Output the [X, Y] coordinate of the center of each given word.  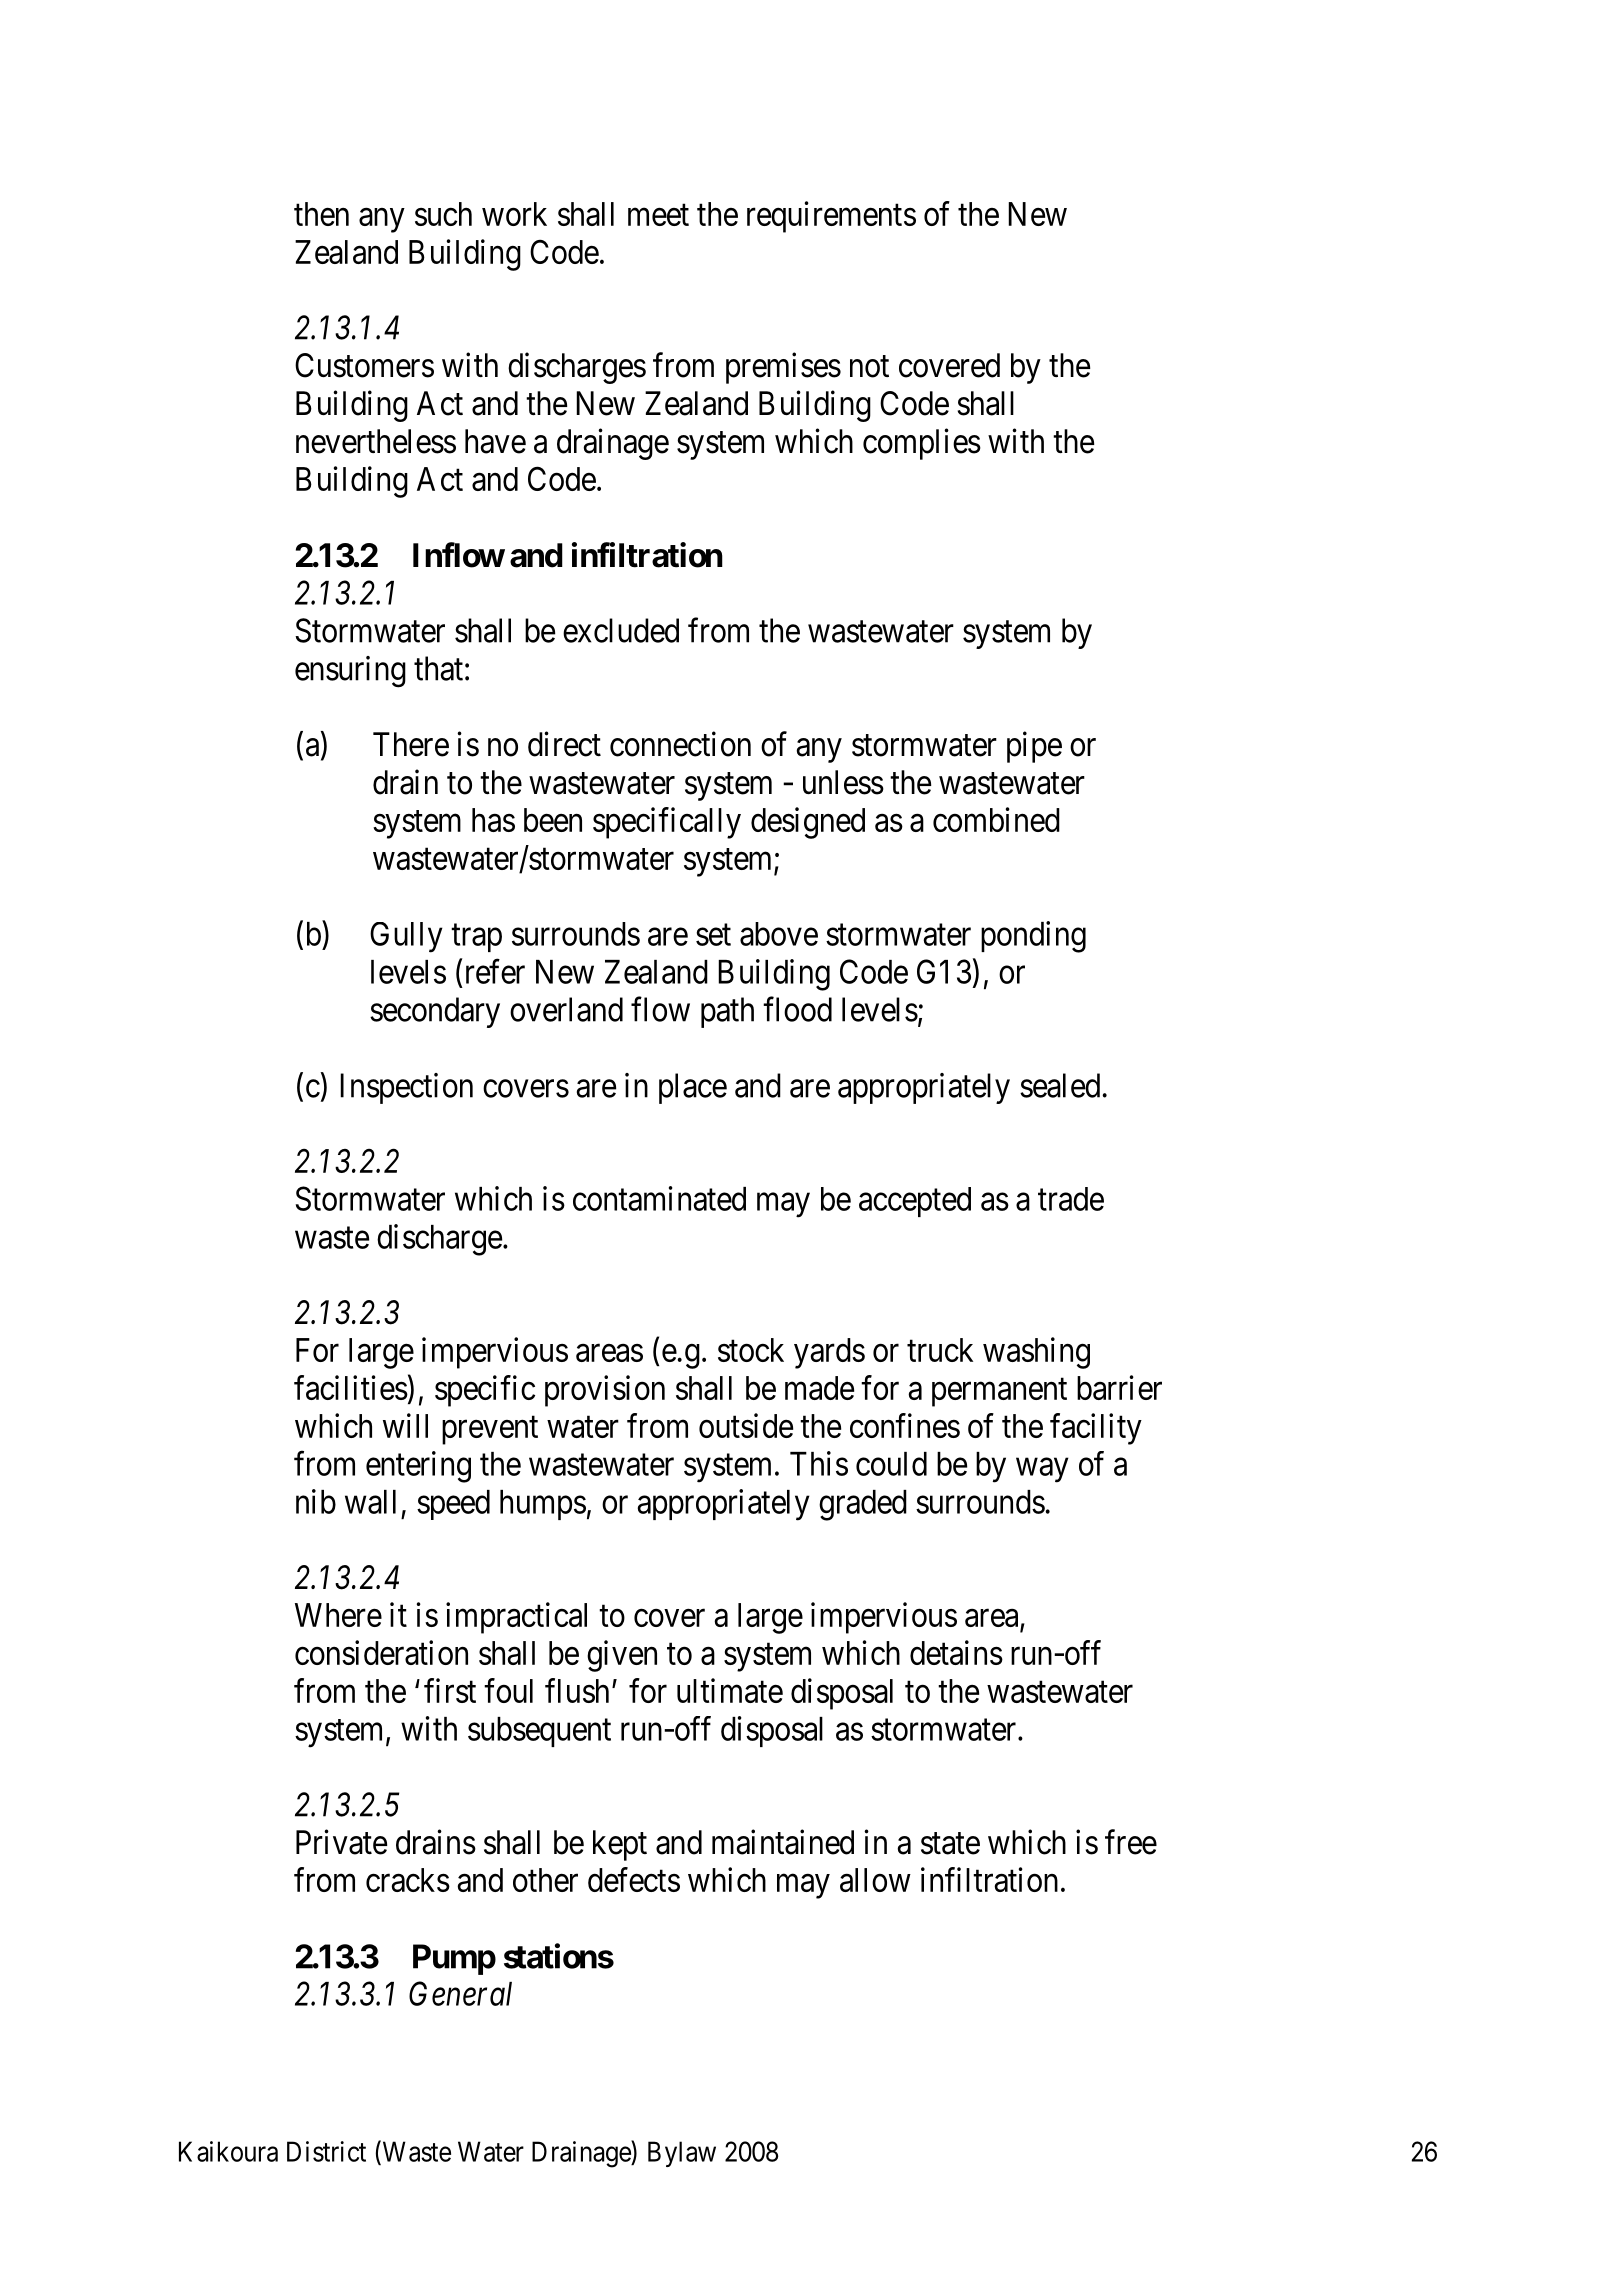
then [321, 214]
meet [658, 215]
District [326, 2151]
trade [1071, 1199]
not [869, 367]
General [460, 1993]
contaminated [659, 1198]
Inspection [406, 1088]
